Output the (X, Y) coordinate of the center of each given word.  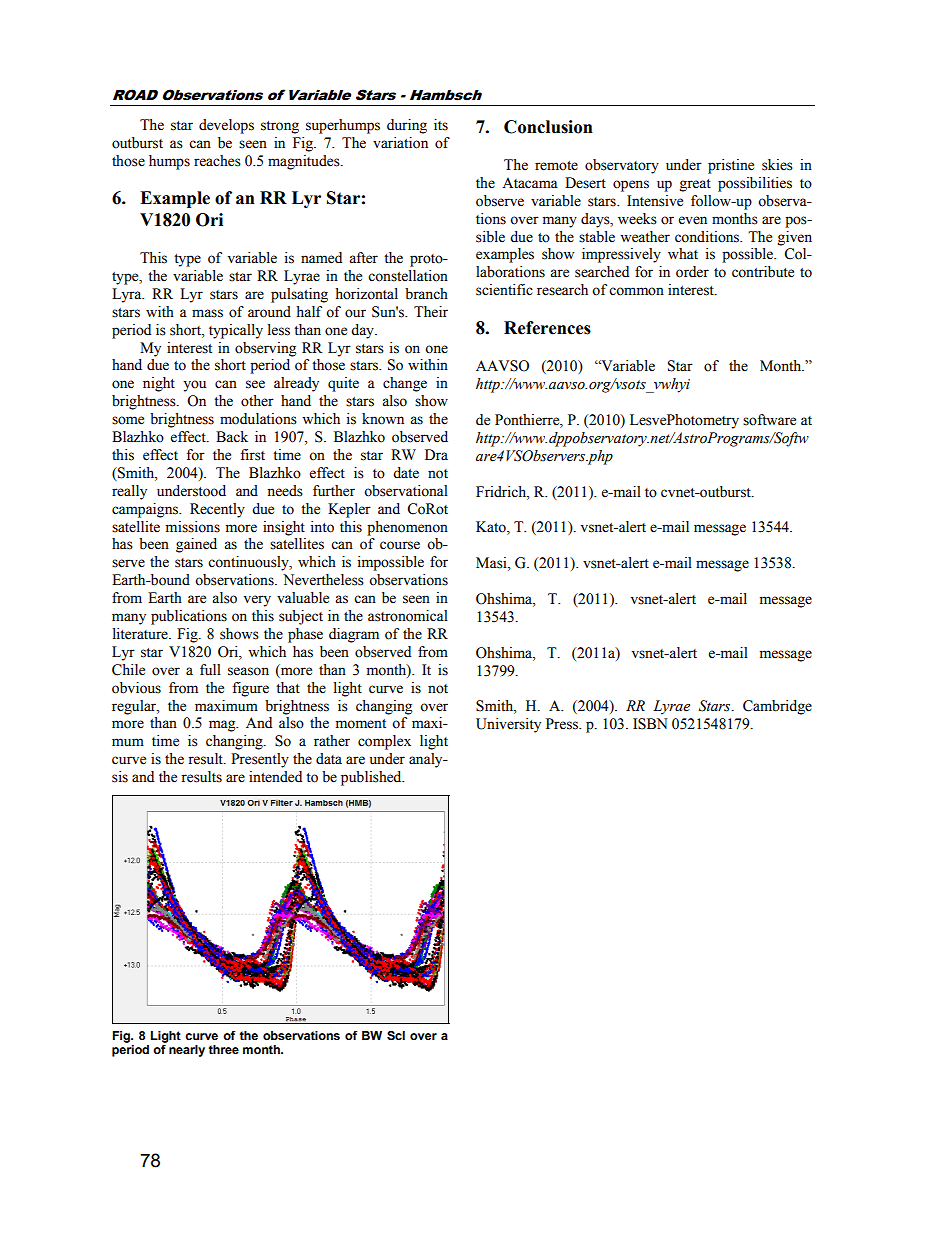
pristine (731, 166)
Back (232, 437)
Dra (436, 454)
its (441, 125)
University (508, 725)
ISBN (650, 724)
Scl (396, 1035)
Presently (260, 760)
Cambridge (777, 707)
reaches (217, 161)
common (636, 291)
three (224, 1049)
